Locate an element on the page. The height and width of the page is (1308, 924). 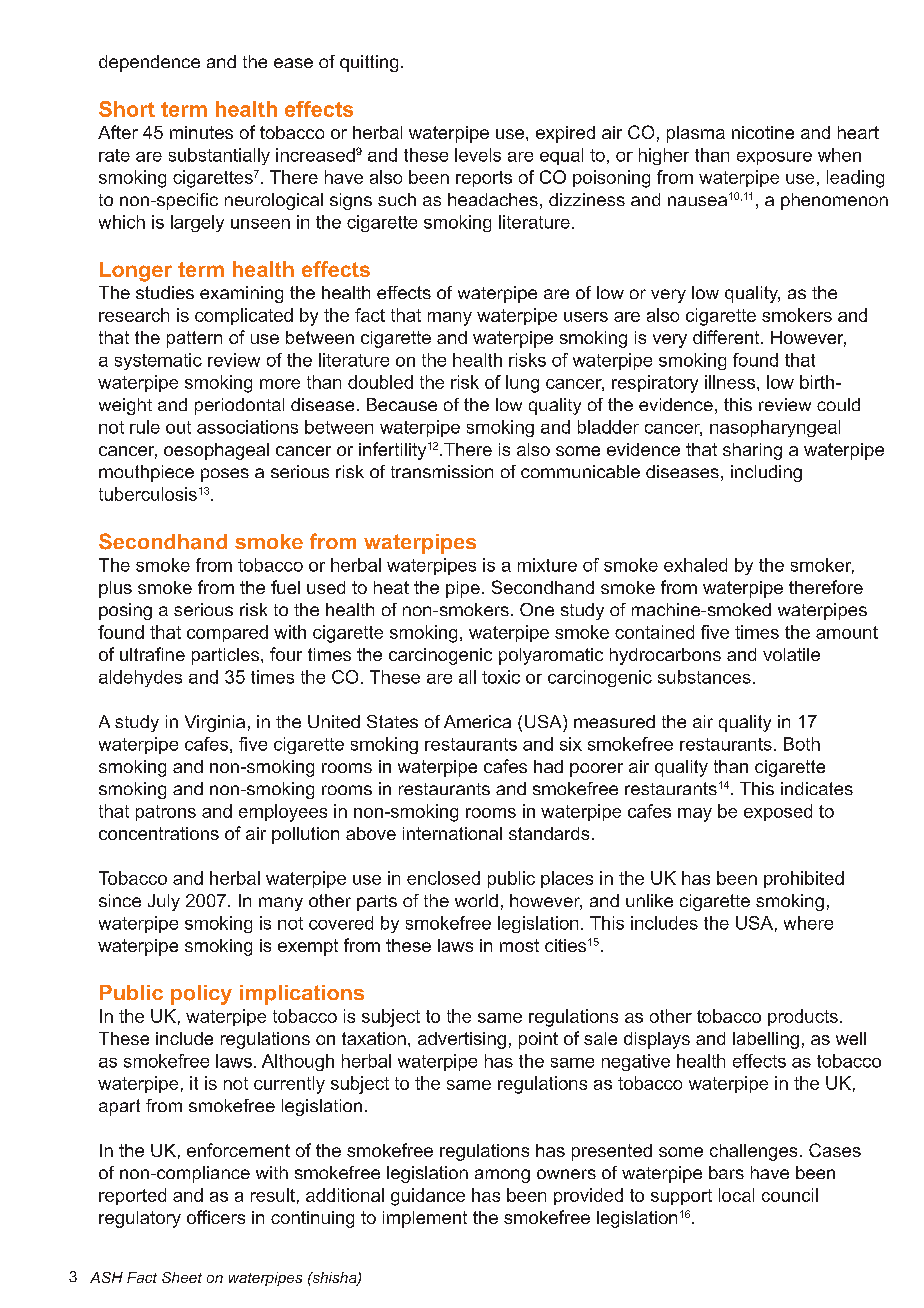
systematic is located at coordinates (158, 361).
